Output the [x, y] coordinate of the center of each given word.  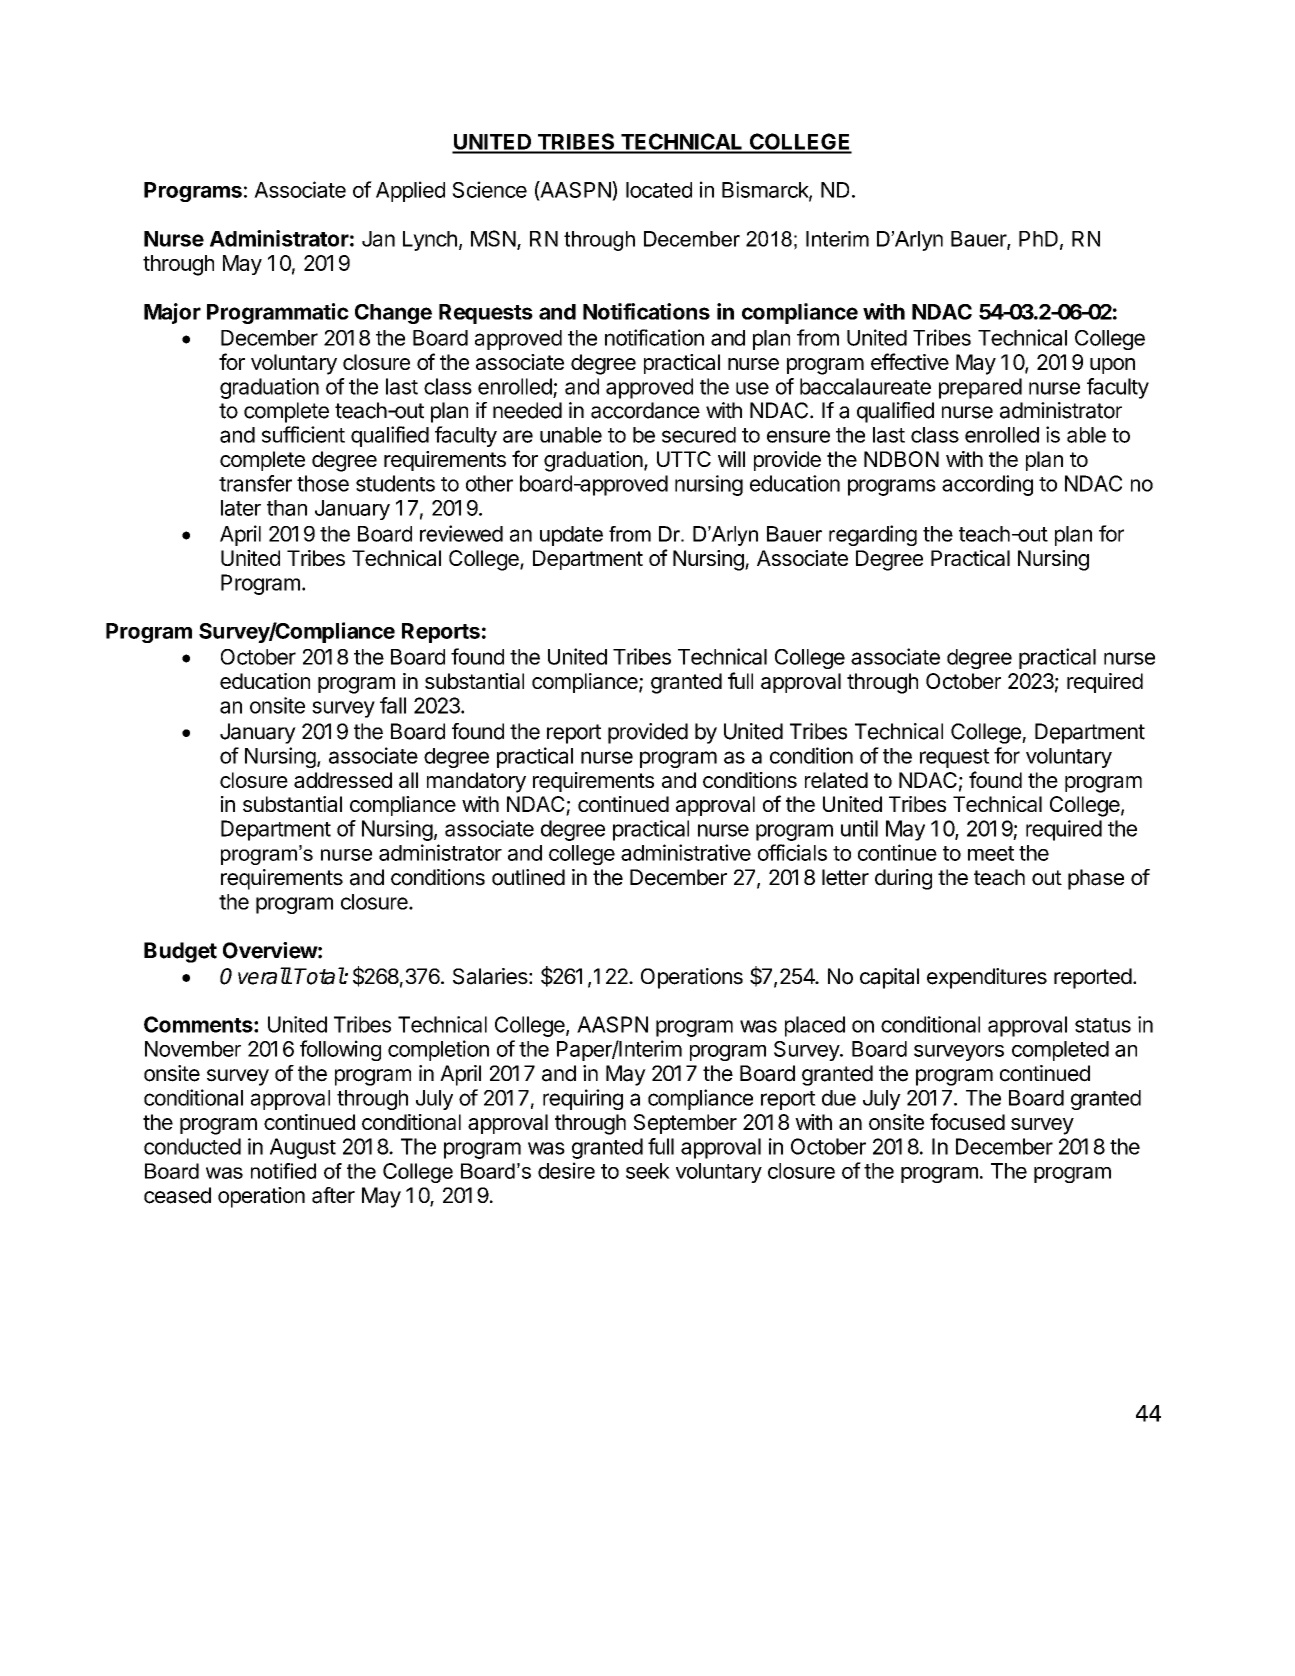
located [659, 190]
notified [283, 1171]
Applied [410, 191]
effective [910, 361]
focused [967, 1121]
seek [648, 1171]
